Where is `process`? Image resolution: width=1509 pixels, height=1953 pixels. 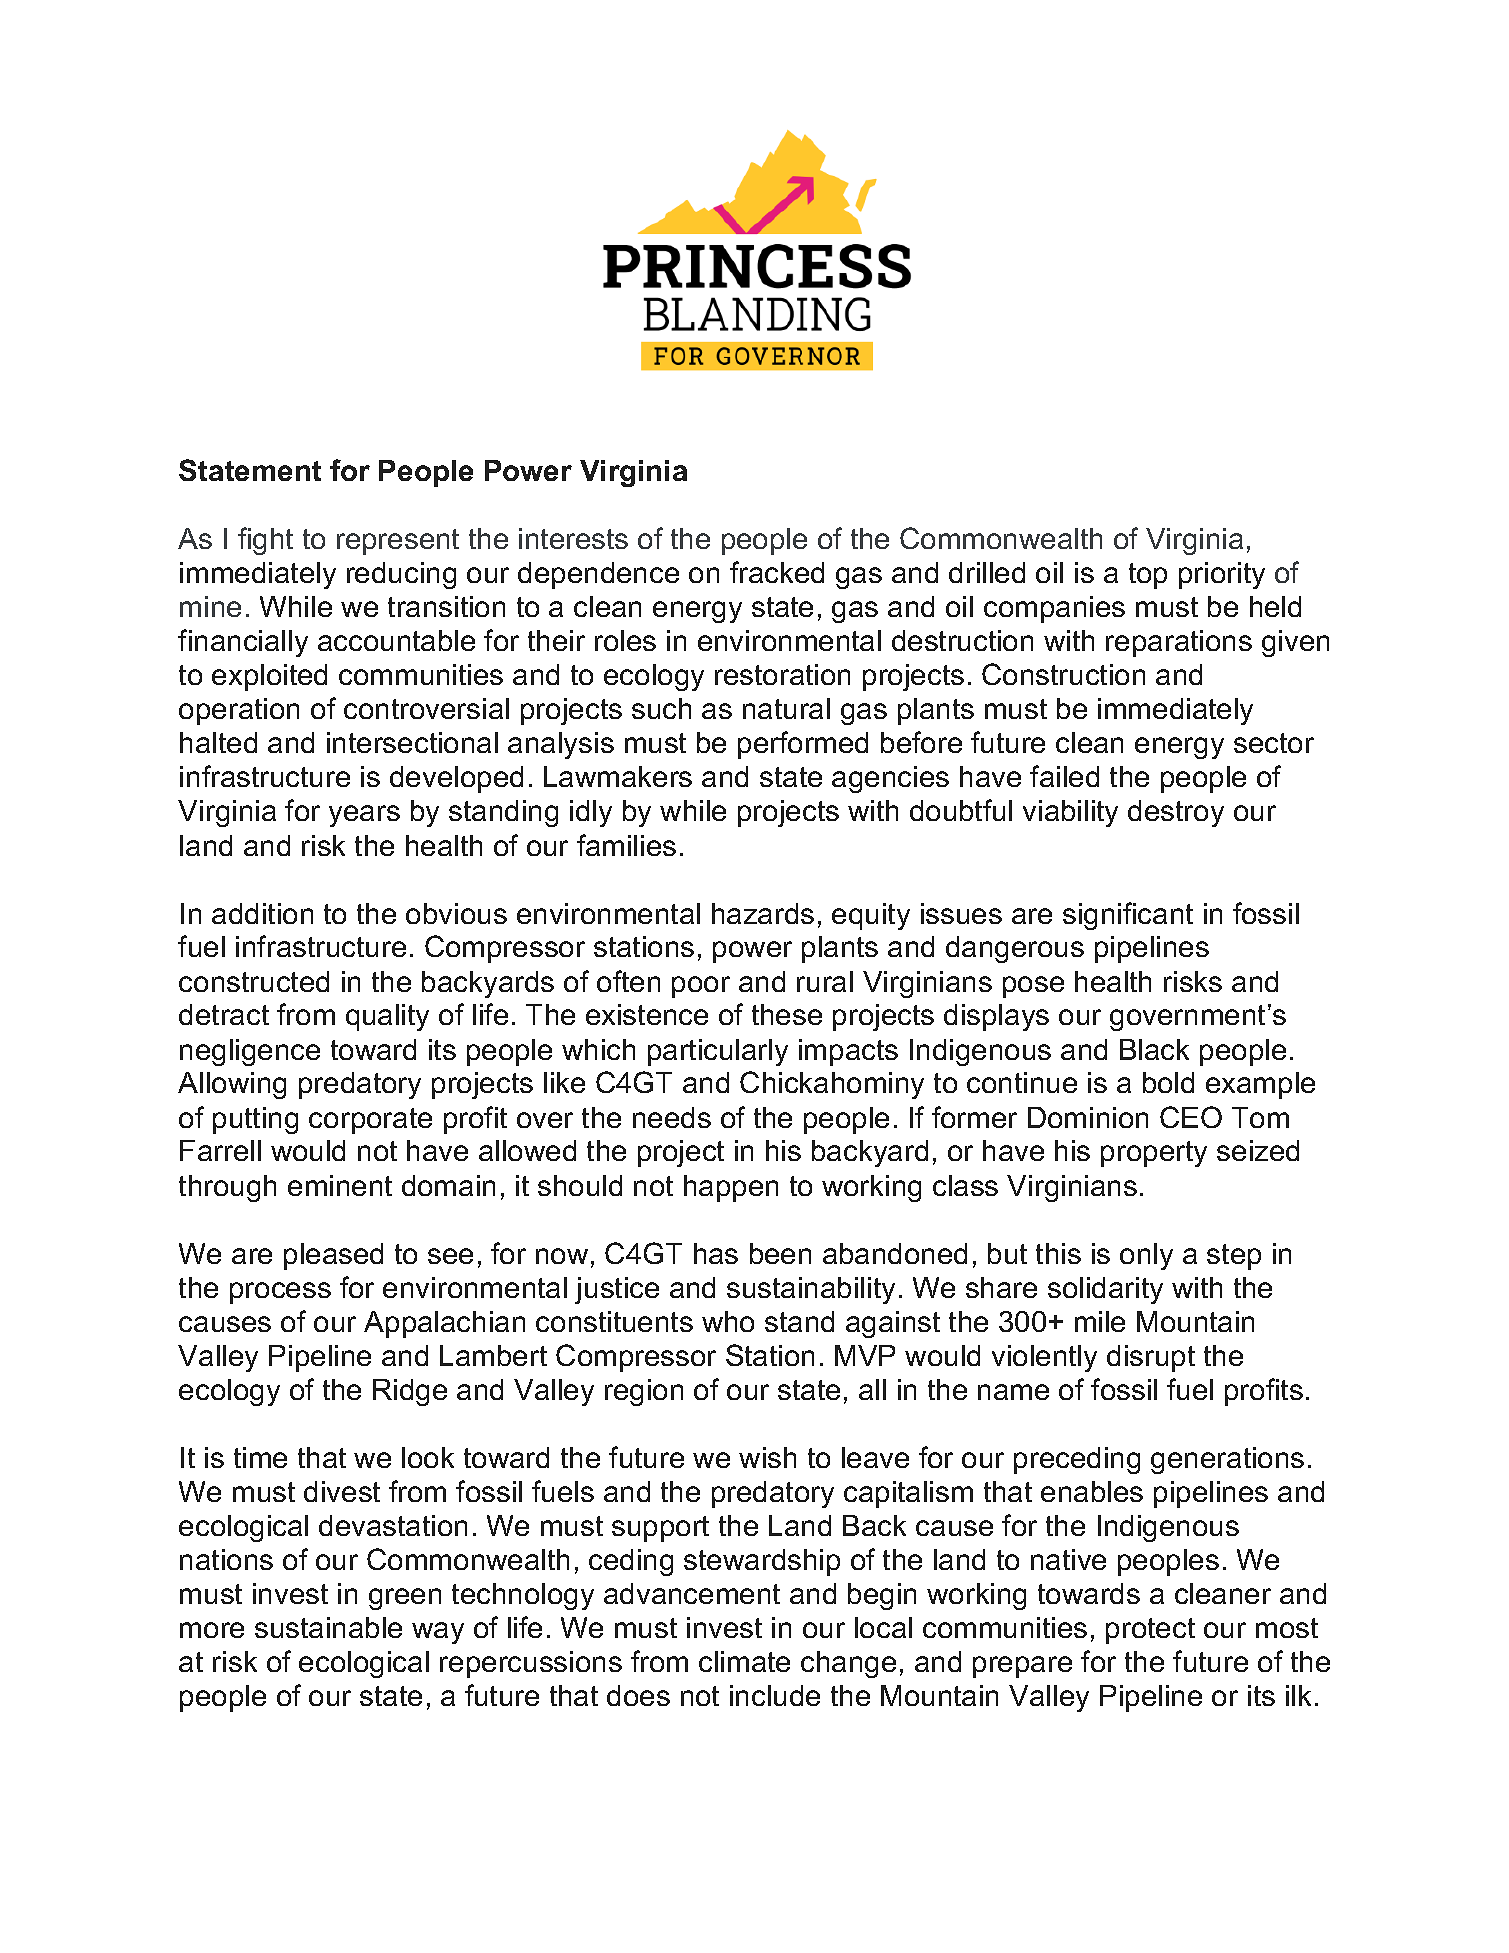 process is located at coordinates (280, 1293).
